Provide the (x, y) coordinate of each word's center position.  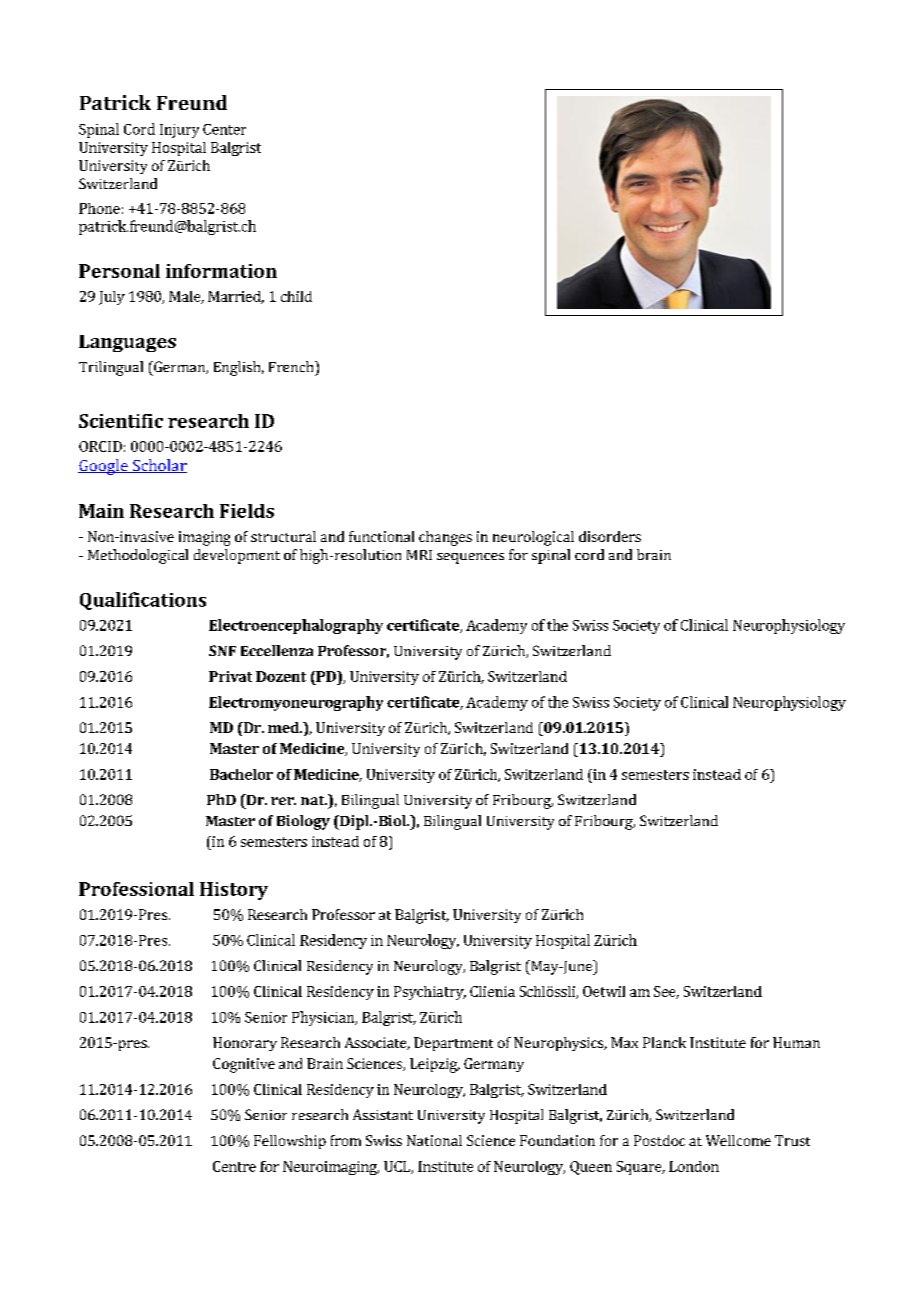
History (234, 891)
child (296, 296)
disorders (610, 536)
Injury (179, 131)
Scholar (159, 466)
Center (224, 129)
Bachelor (241, 774)
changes (445, 538)
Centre (234, 1166)
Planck (664, 1042)
